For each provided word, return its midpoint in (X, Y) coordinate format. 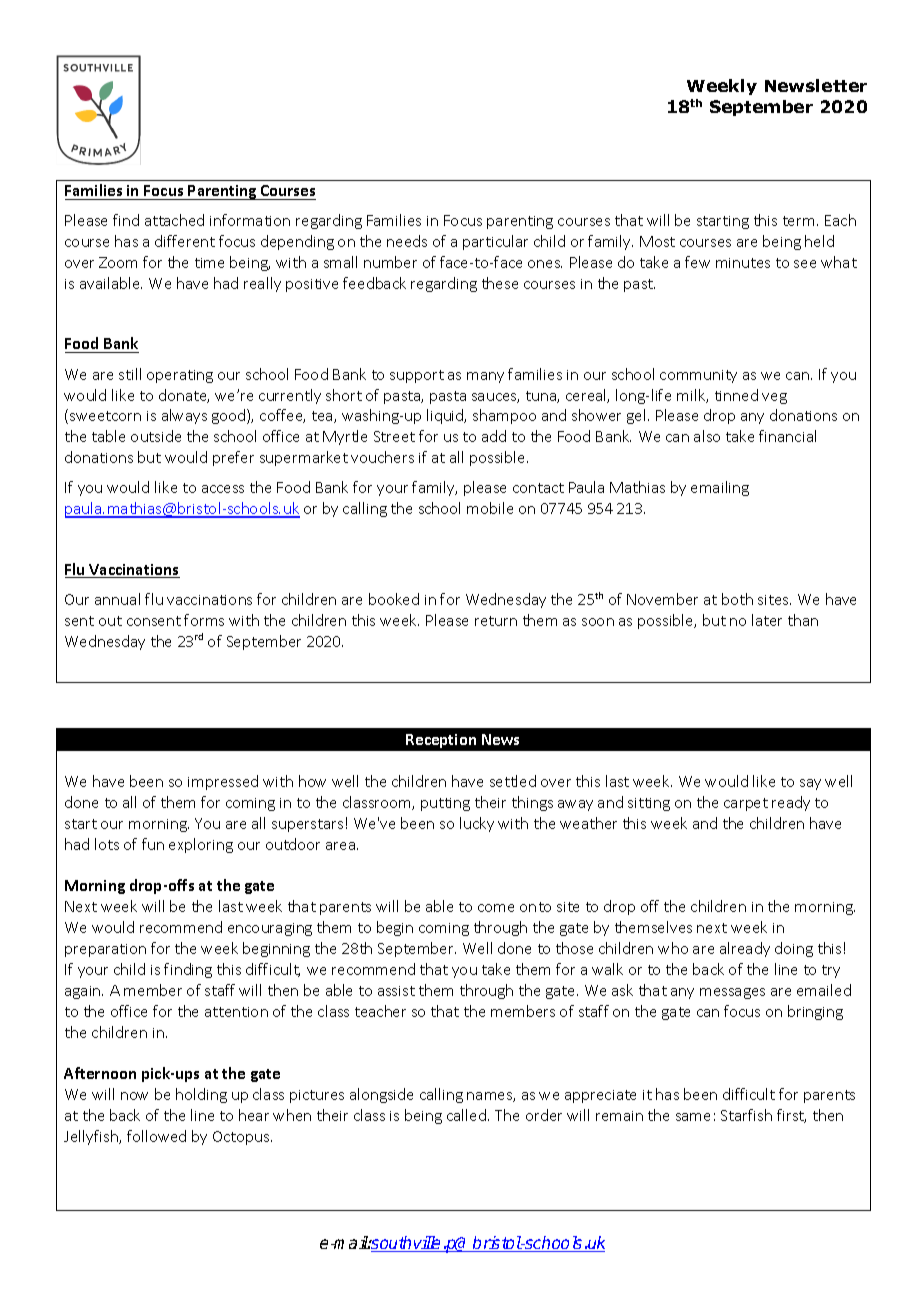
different (185, 241)
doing (794, 949)
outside (156, 436)
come (496, 908)
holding (201, 1095)
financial (787, 436)
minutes (743, 263)
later (767, 620)
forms (204, 620)
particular (495, 242)
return (496, 621)
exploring (201, 845)
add (494, 436)
